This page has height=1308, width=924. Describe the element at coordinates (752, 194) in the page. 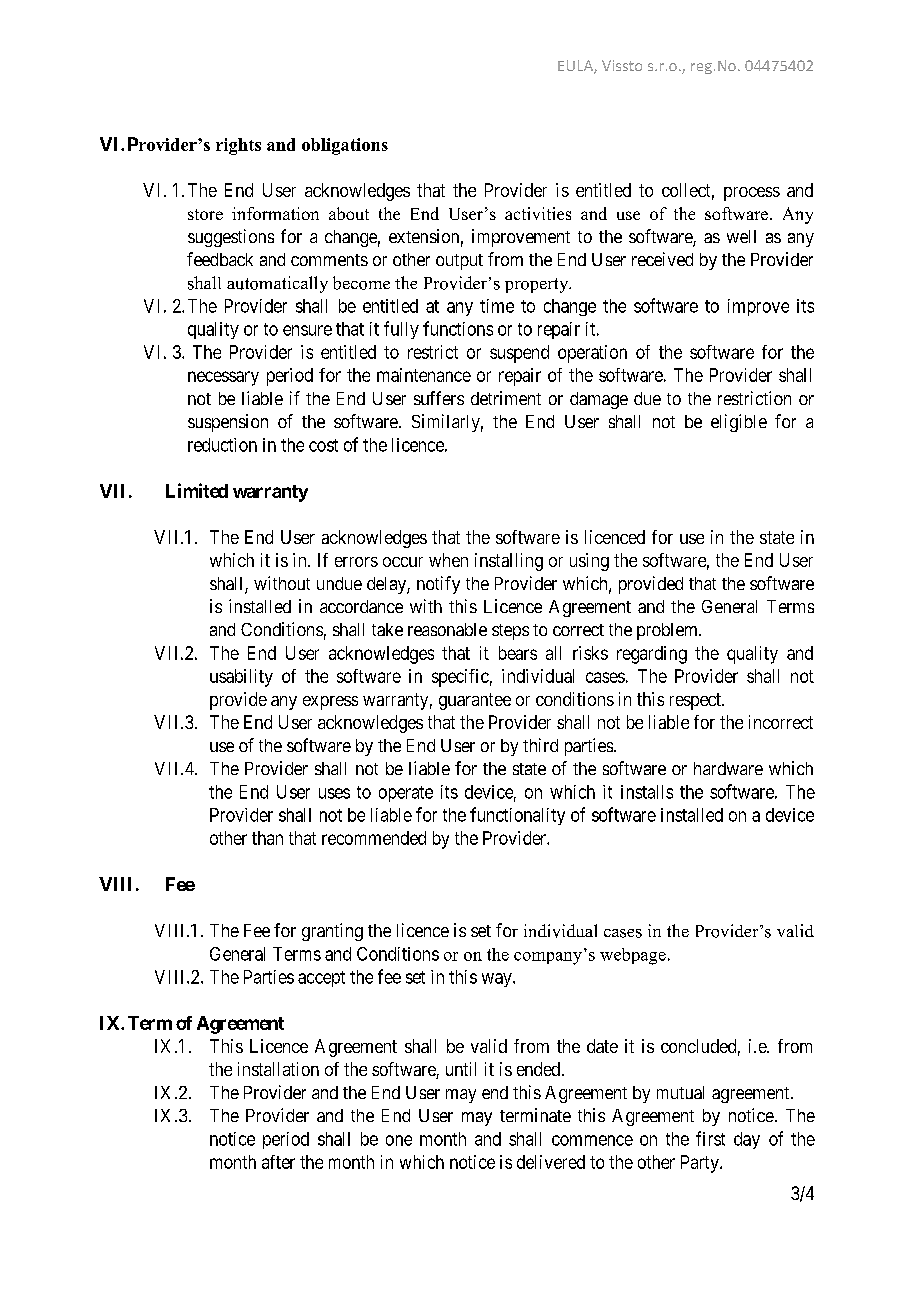

I see `process` at that location.
